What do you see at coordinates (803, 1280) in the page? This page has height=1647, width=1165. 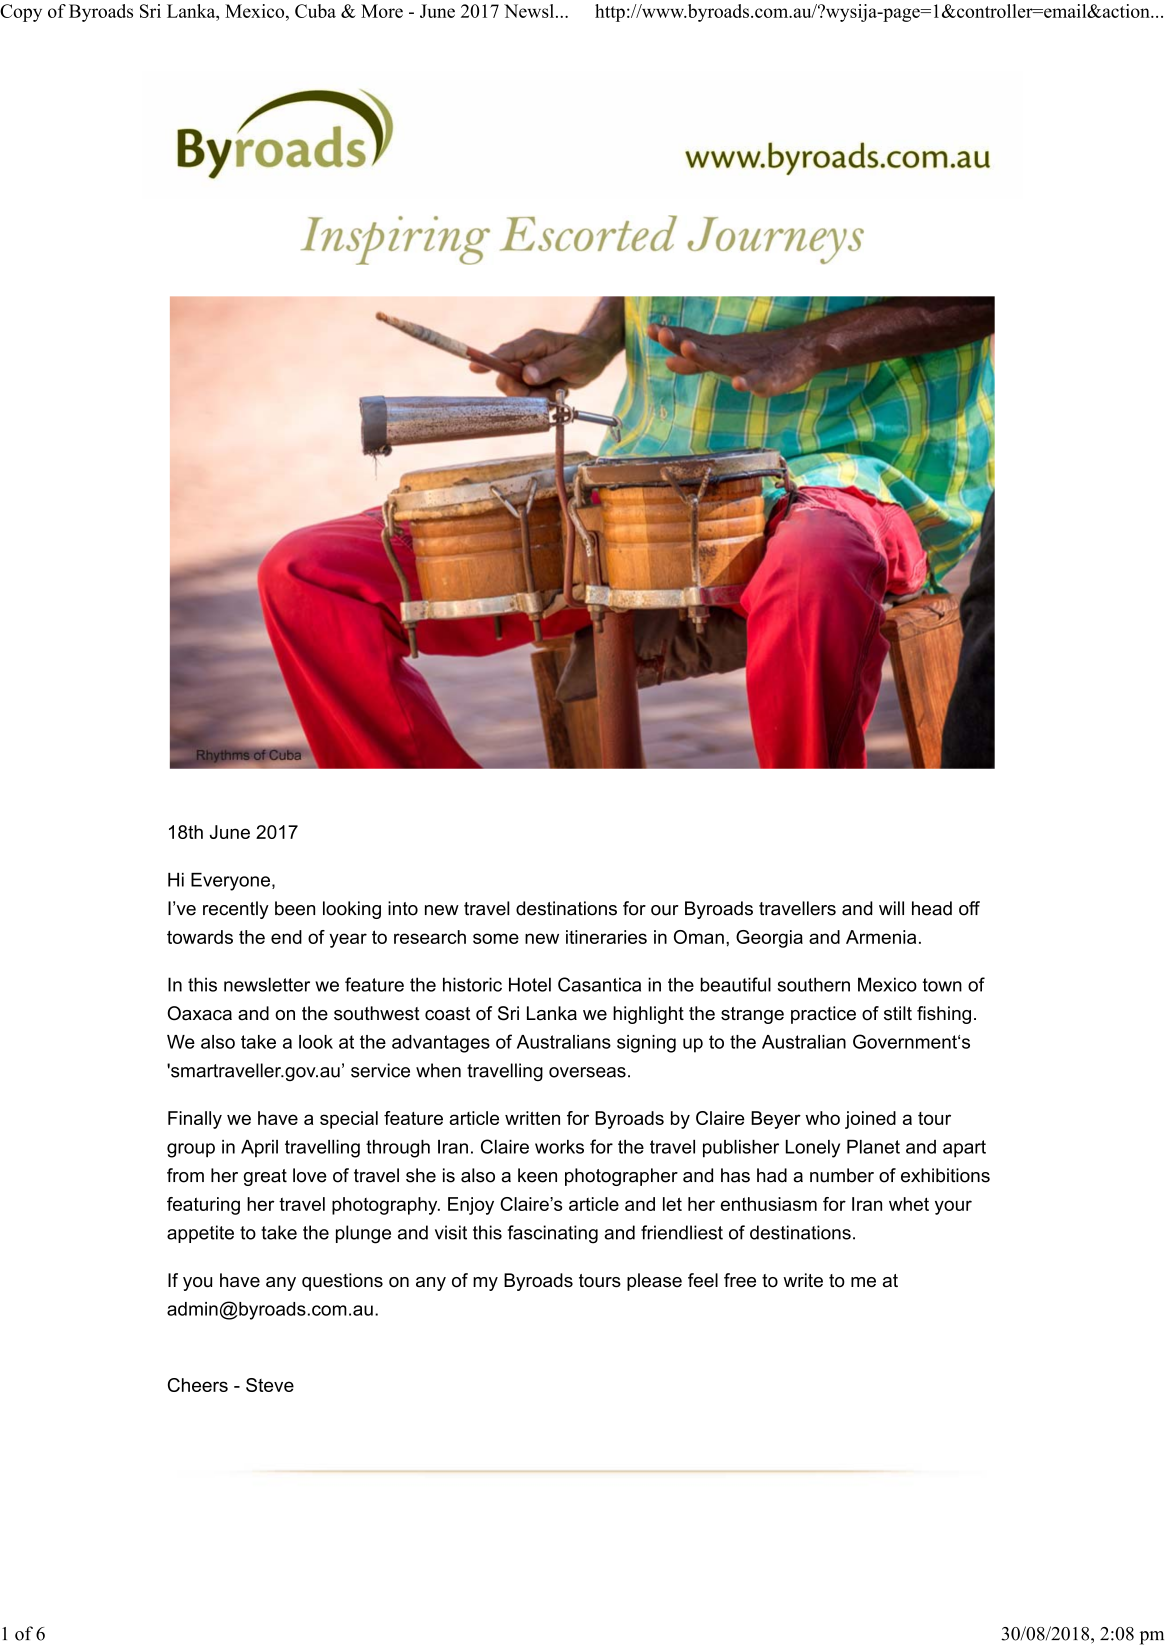 I see `write` at bounding box center [803, 1280].
